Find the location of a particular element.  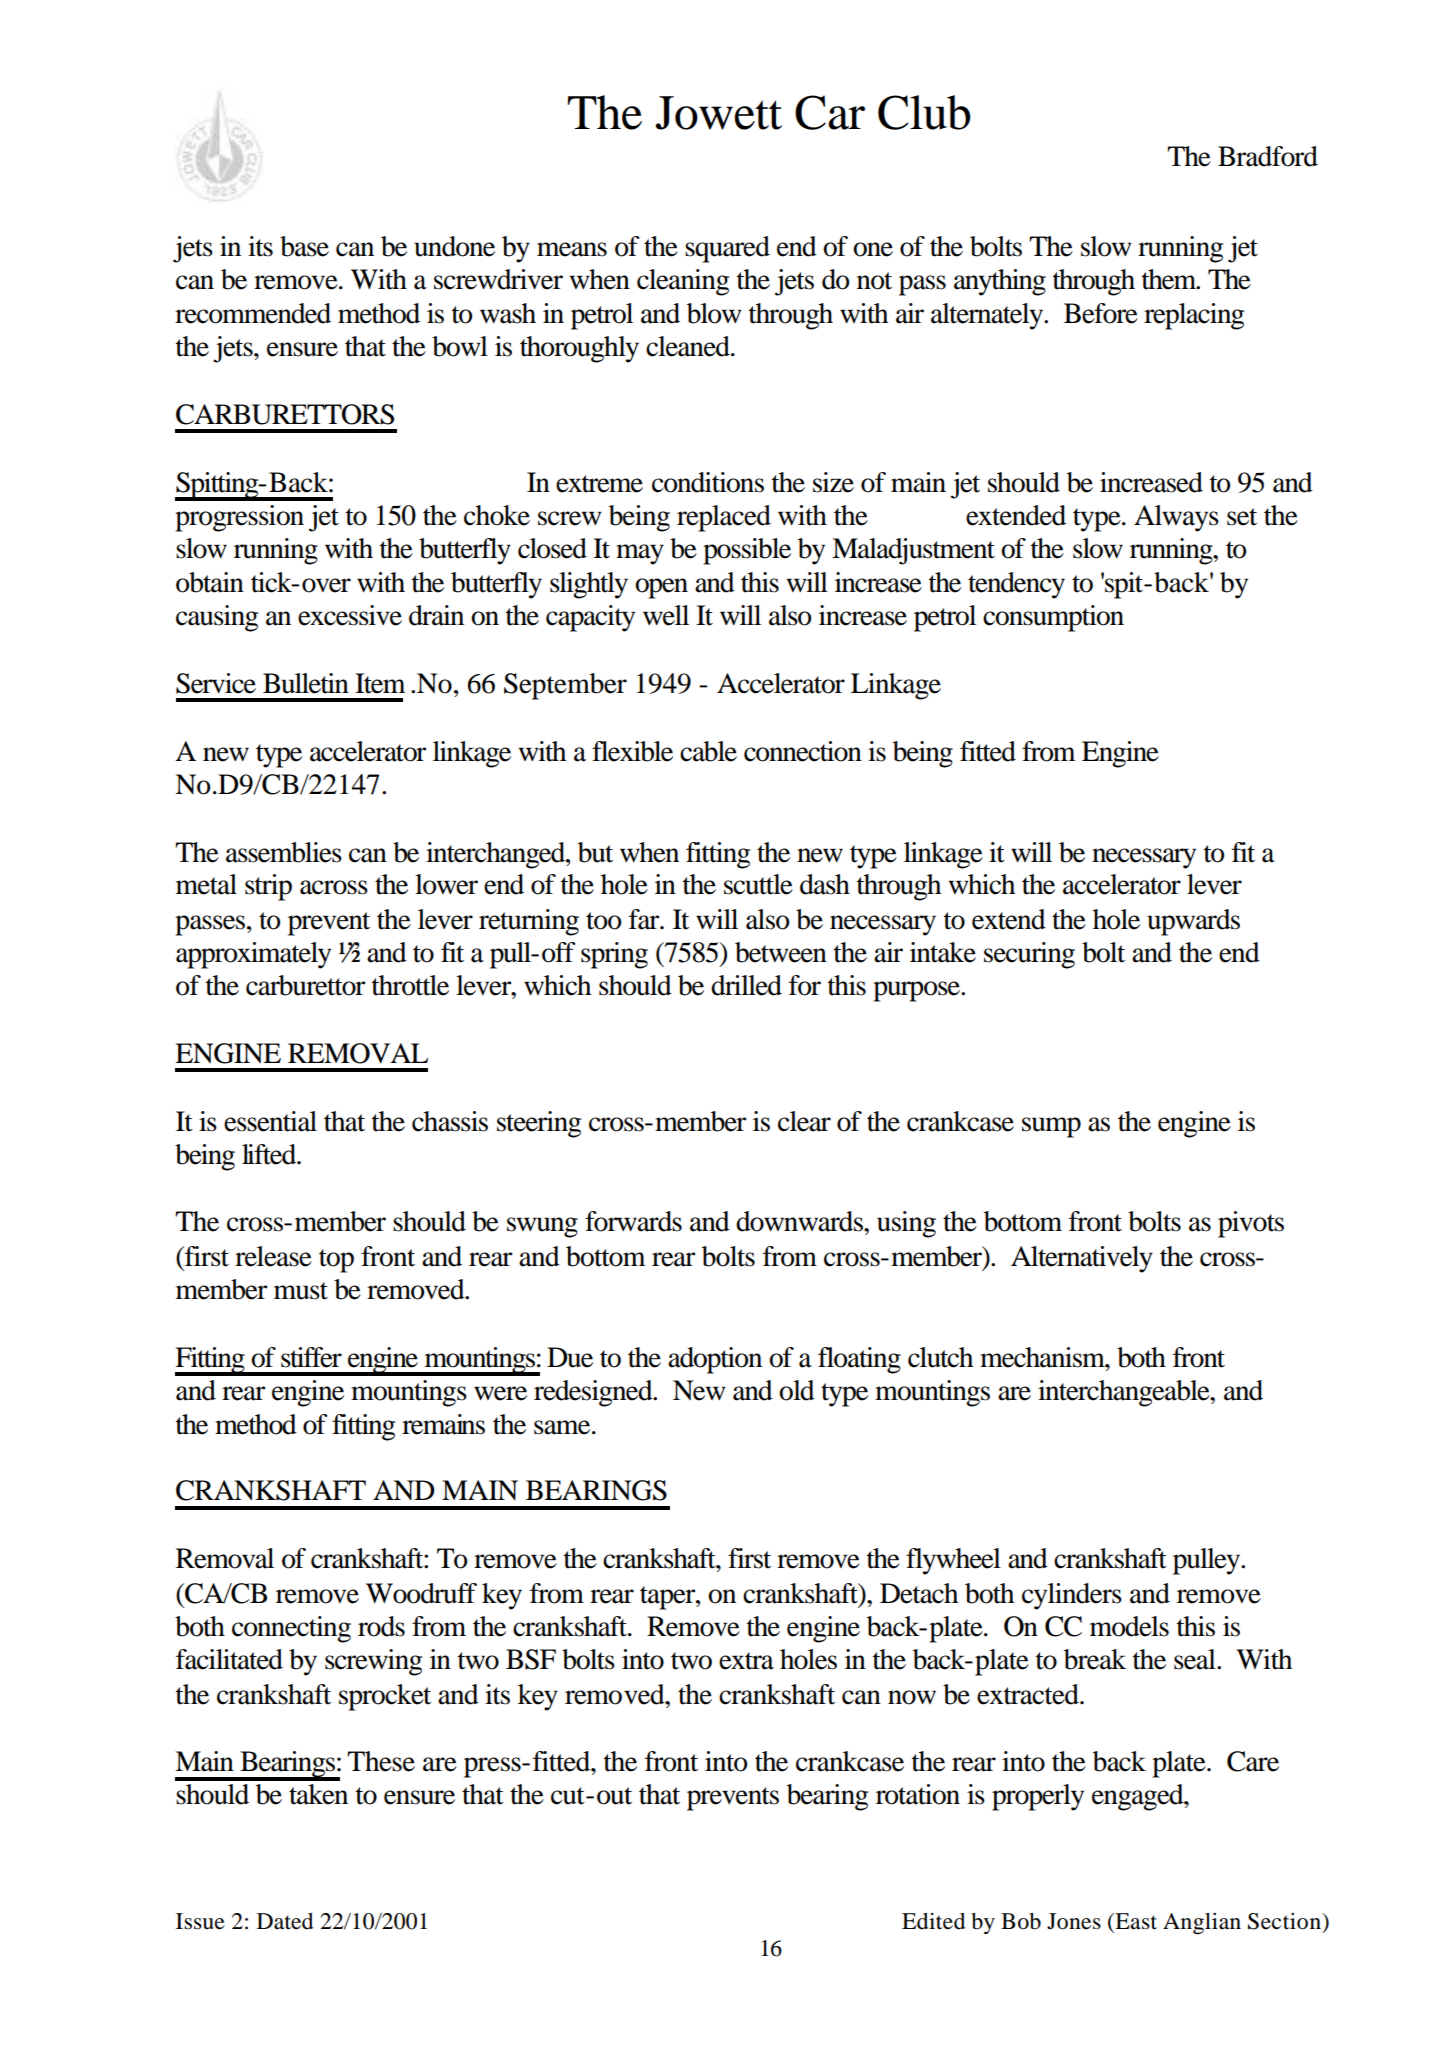

adoption is located at coordinates (715, 1360).
